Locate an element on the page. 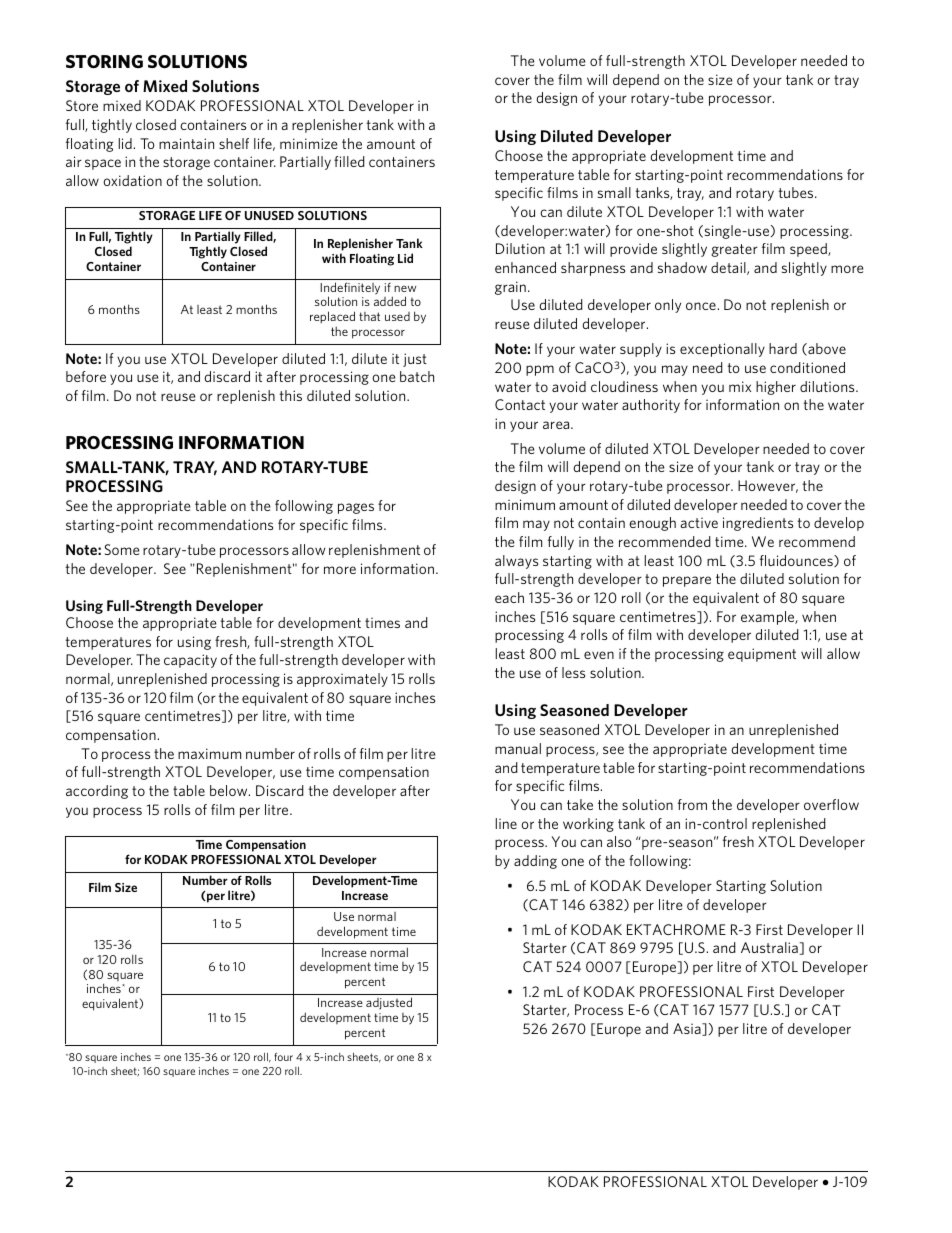 Image resolution: width=952 pixels, height=1233 pixels. maximum is located at coordinates (209, 753).
